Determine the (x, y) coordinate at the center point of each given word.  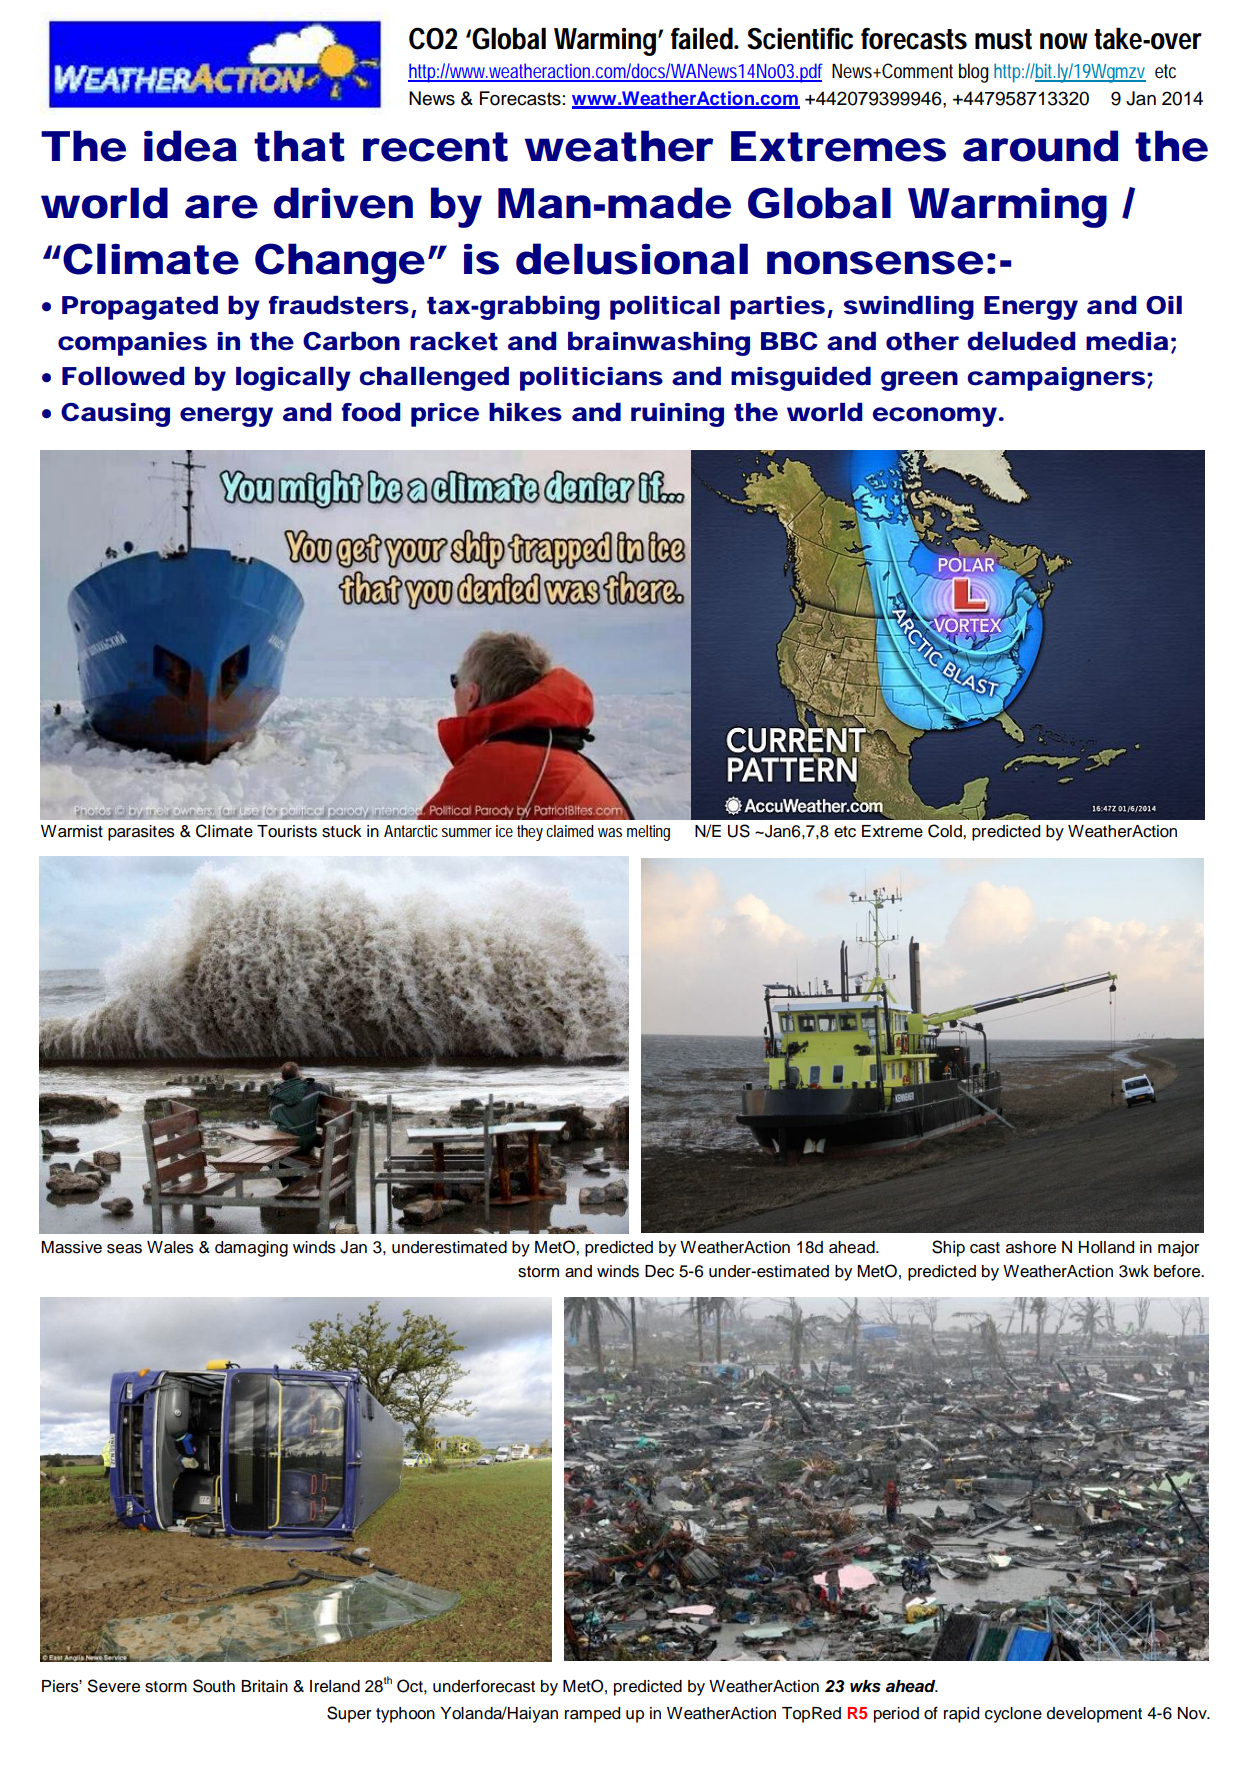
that (299, 146)
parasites (141, 833)
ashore (1031, 1247)
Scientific (800, 39)
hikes (525, 412)
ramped (592, 1715)
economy (935, 417)
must (1003, 39)
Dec (659, 1271)
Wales (170, 1247)
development (1094, 1715)
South (214, 1686)
